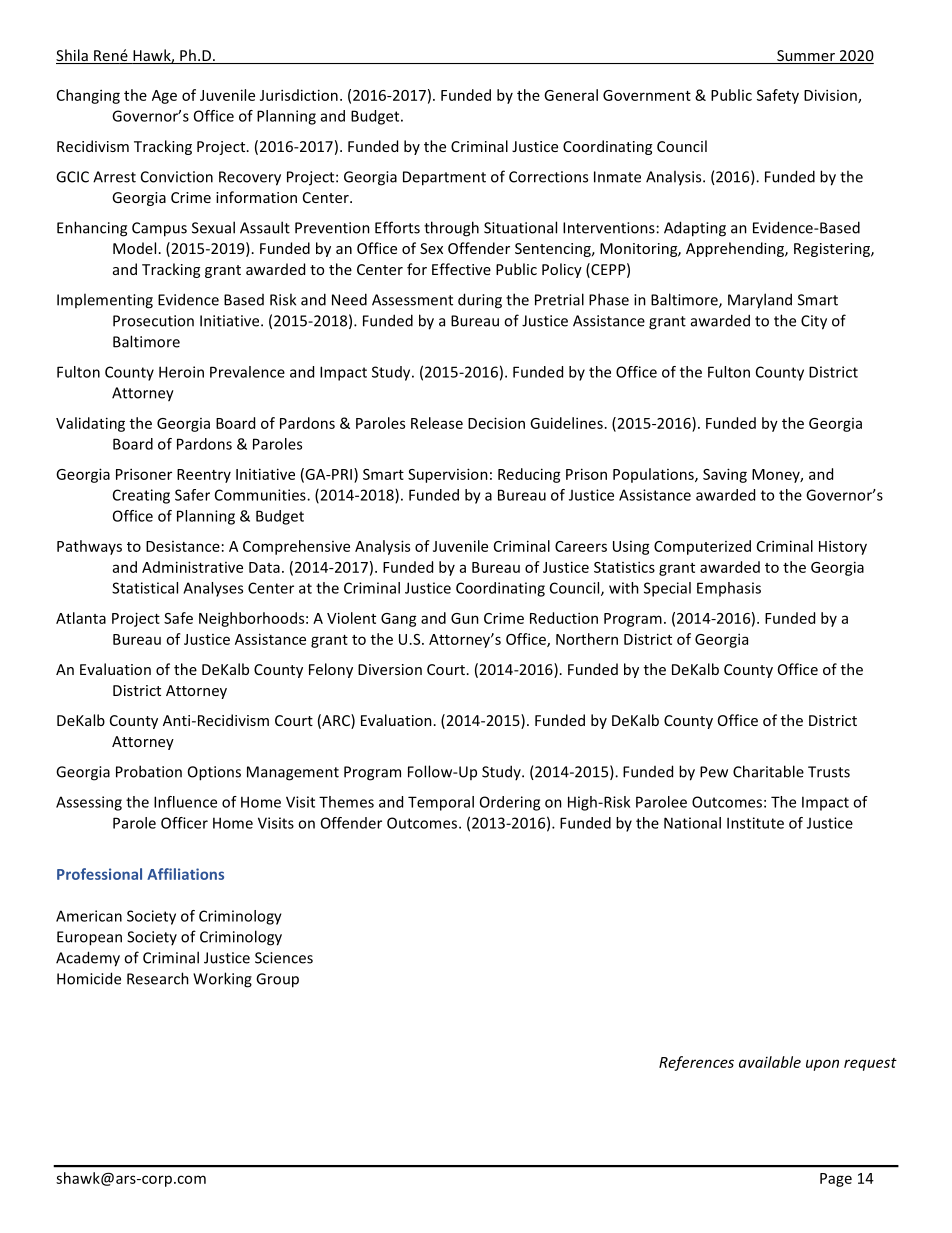 This document has width=952, height=1233. Describe the element at coordinates (145, 588) in the document. I see `Statistical` at that location.
